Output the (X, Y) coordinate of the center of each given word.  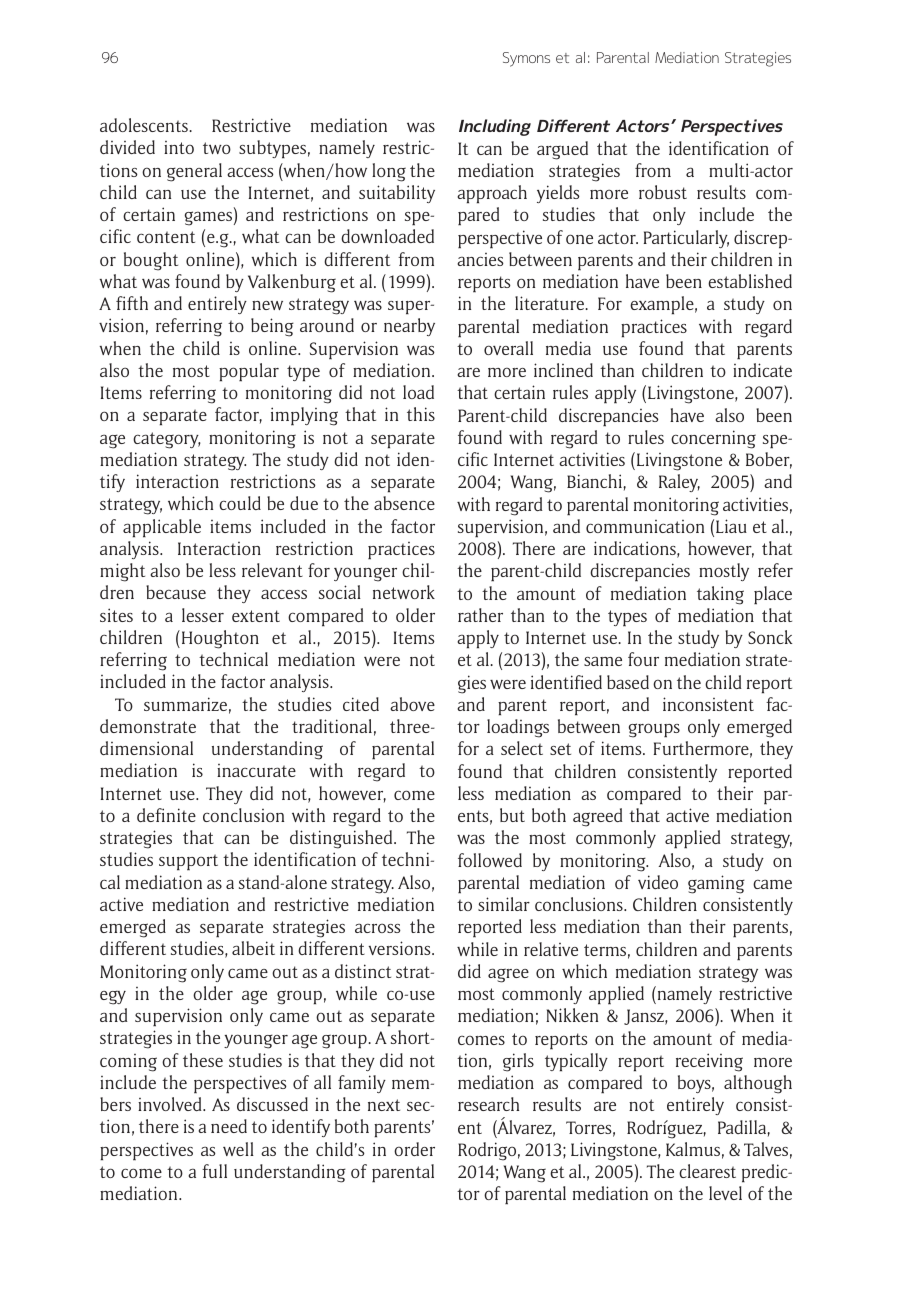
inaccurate (256, 770)
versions (401, 948)
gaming (716, 884)
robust (663, 192)
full (214, 1171)
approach (492, 194)
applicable (162, 528)
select (522, 748)
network (404, 592)
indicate (762, 370)
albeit (253, 948)
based (628, 682)
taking (720, 595)
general (194, 172)
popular (249, 372)
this (421, 414)
